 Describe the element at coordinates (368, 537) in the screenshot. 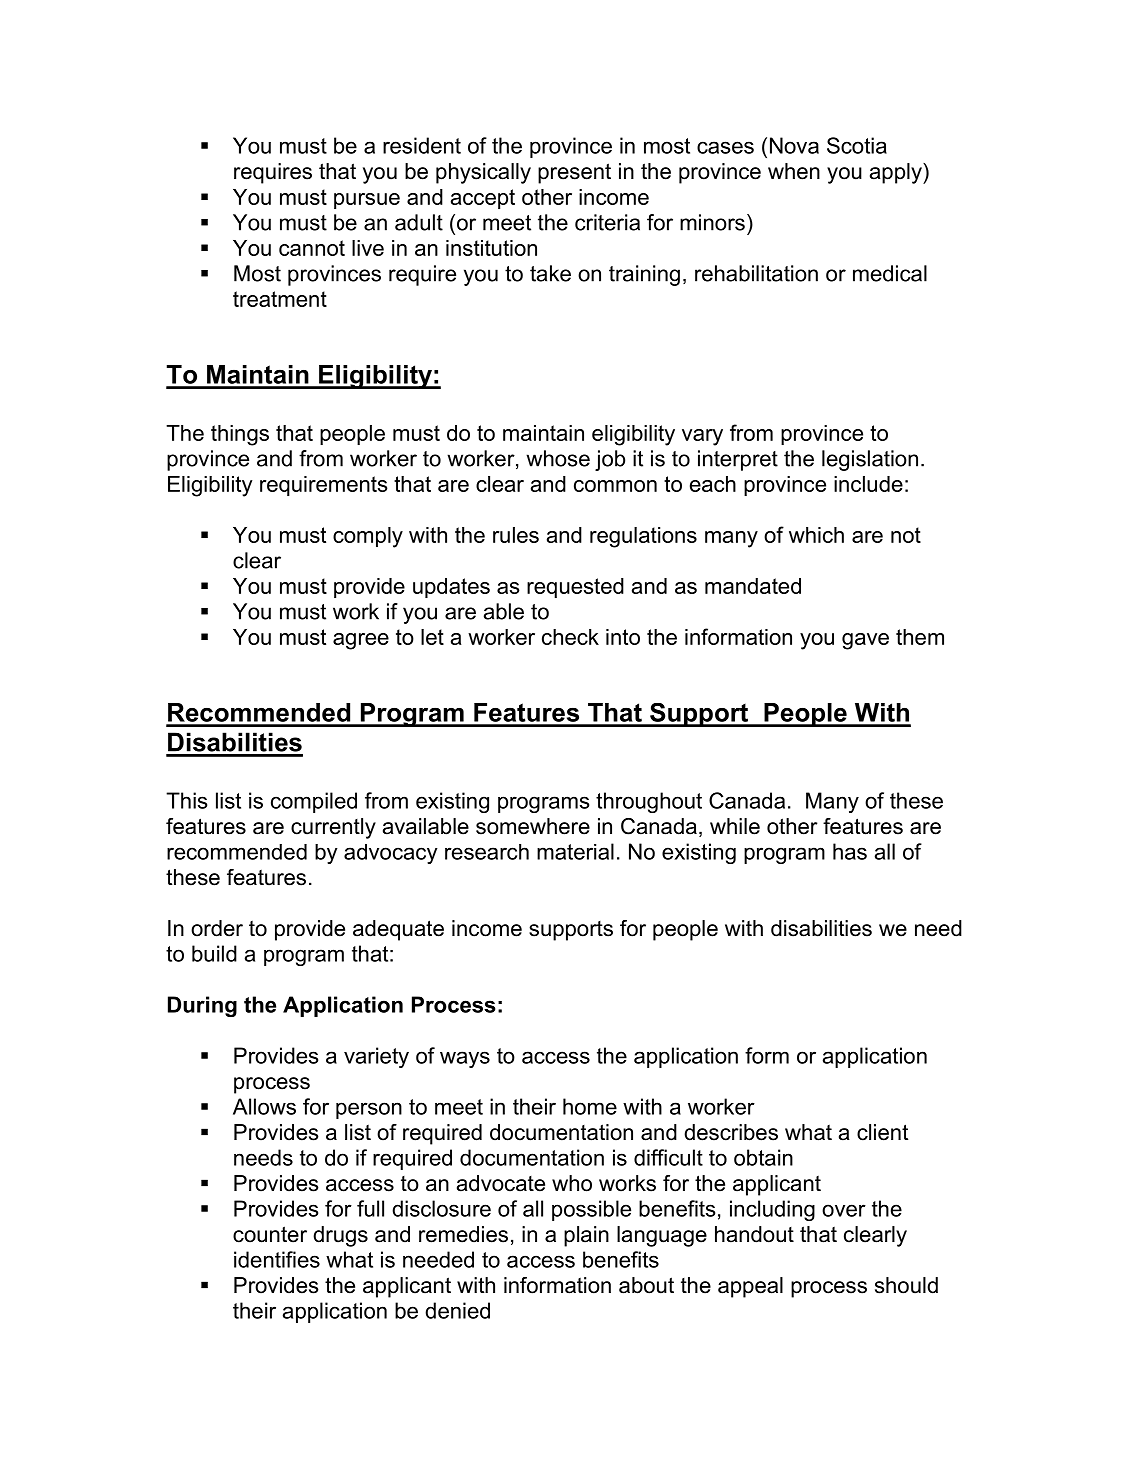

I see `comply` at that location.
